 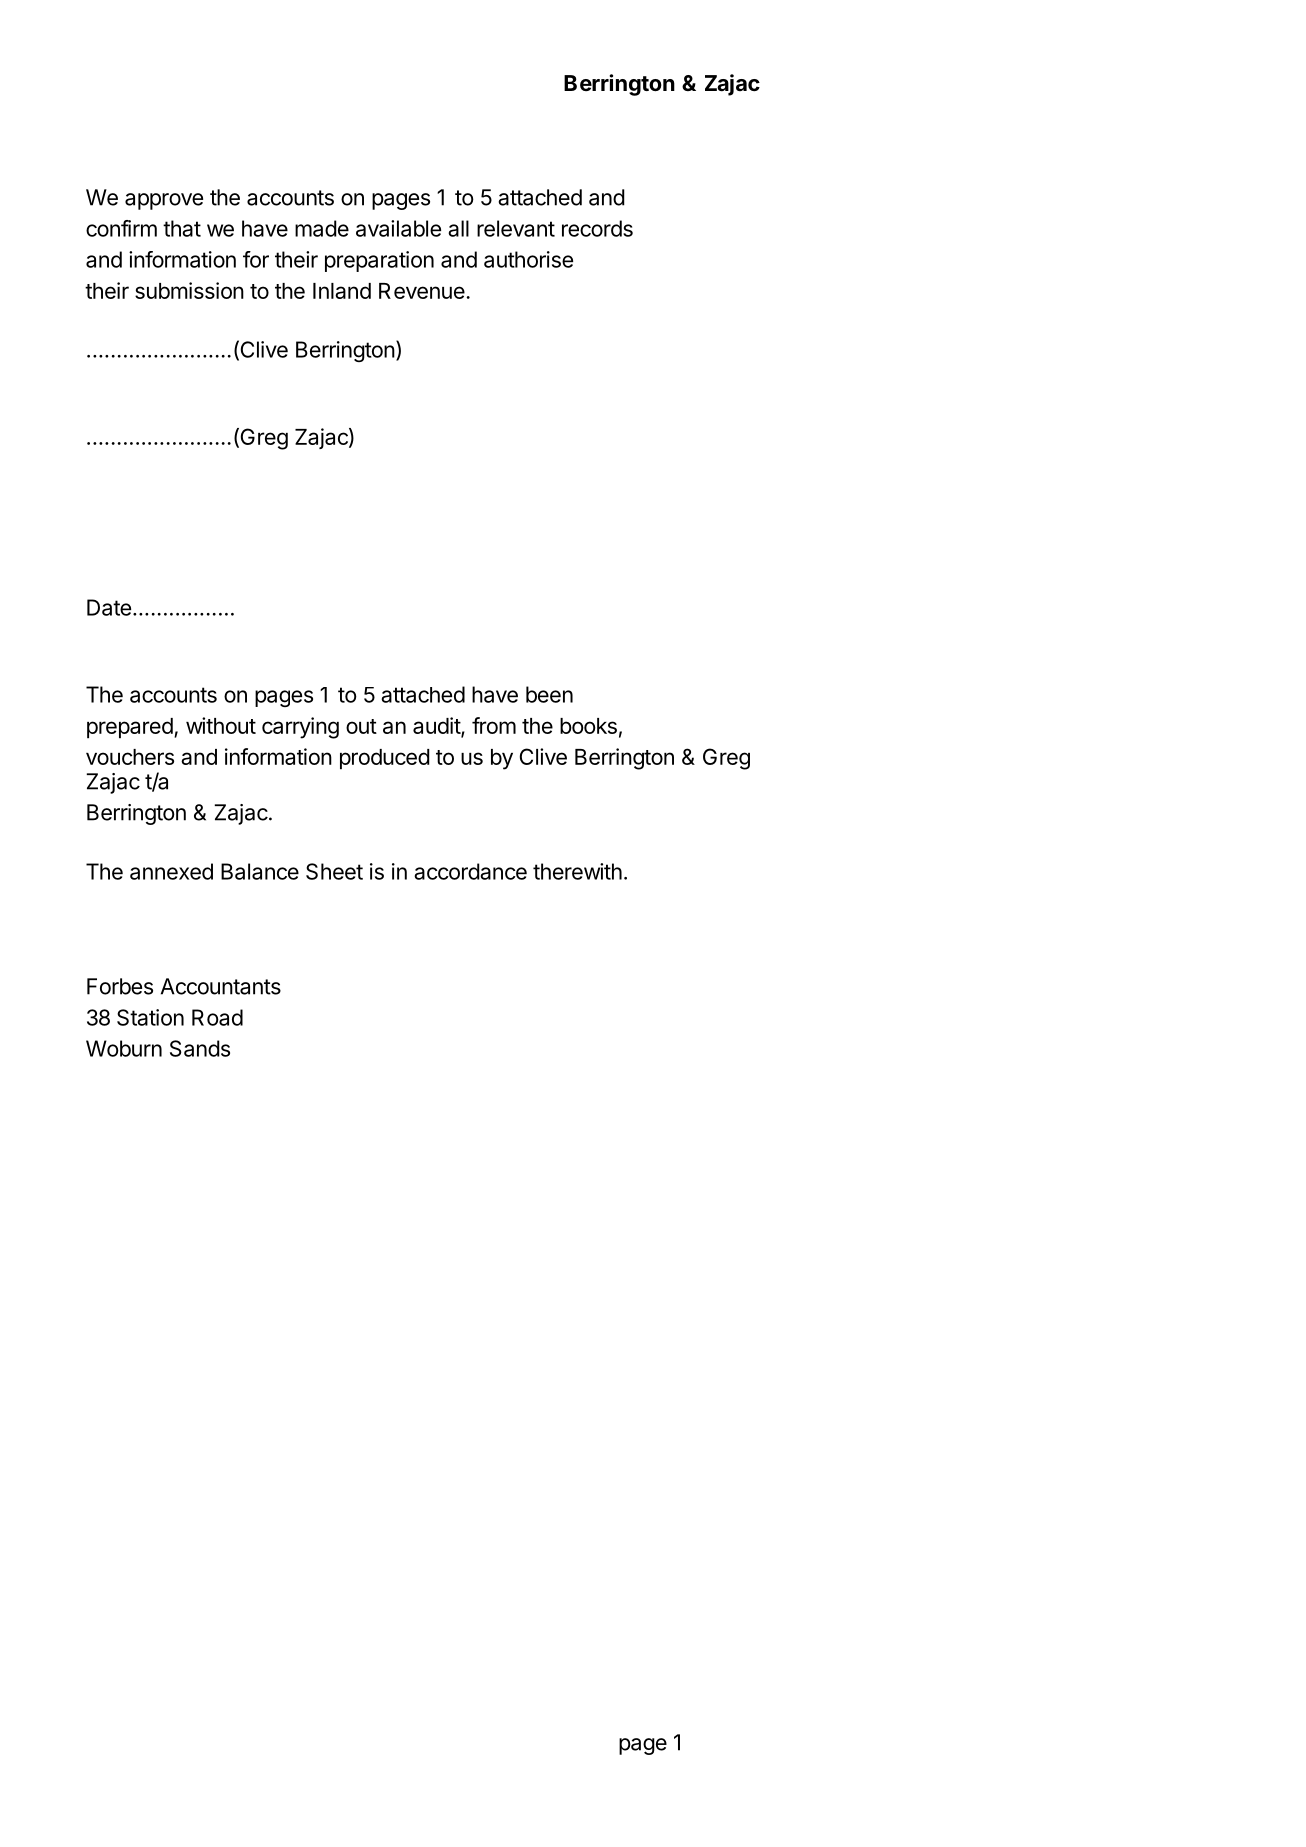 I want to click on been, so click(x=549, y=694).
